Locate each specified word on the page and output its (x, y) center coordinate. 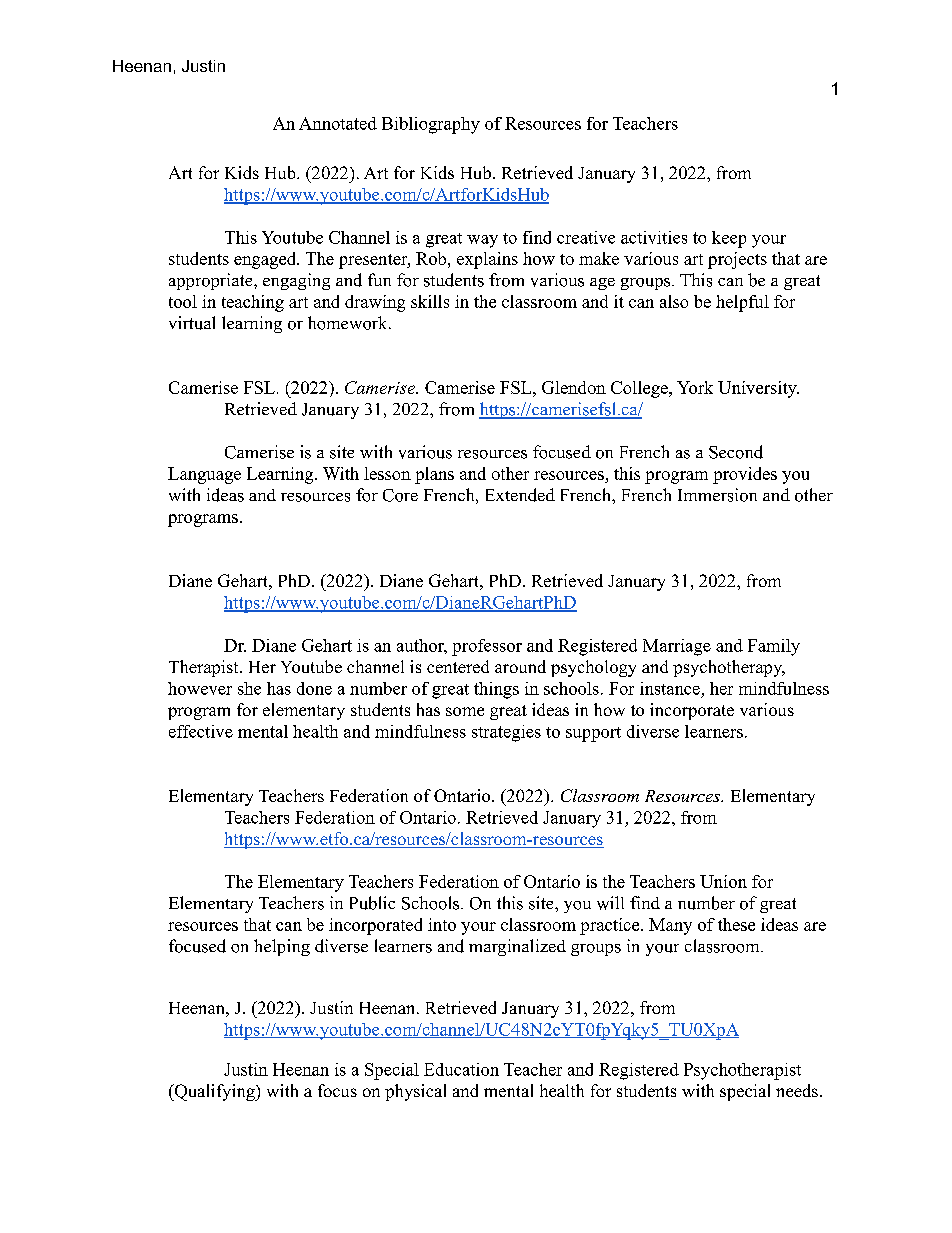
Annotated (338, 123)
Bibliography (431, 125)
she (249, 688)
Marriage (677, 647)
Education (461, 1069)
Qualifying (214, 1092)
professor (487, 647)
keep (729, 239)
